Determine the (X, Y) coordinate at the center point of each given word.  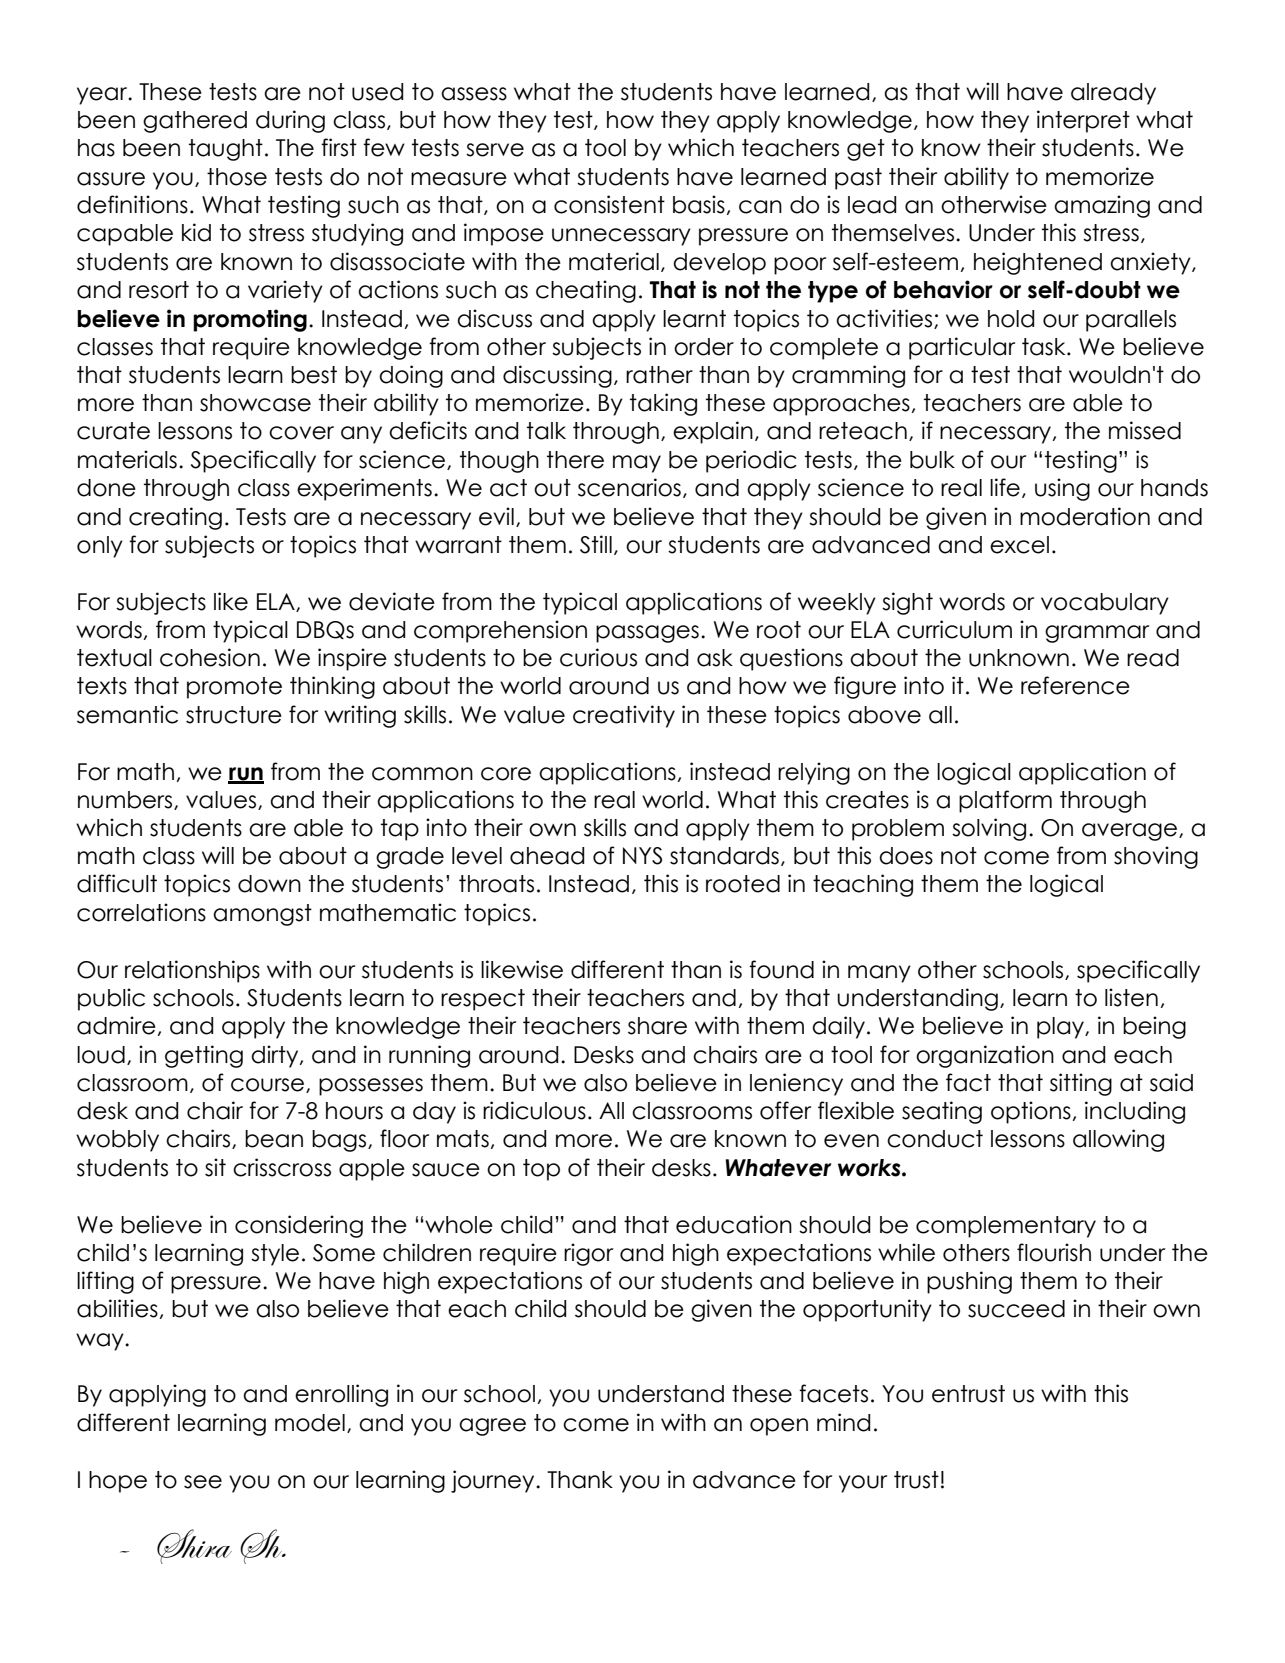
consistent (609, 204)
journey (494, 1481)
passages (647, 634)
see (203, 1482)
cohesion (210, 657)
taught (226, 150)
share (657, 1026)
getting (204, 1056)
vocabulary (1105, 604)
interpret (1083, 121)
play (1061, 1028)
